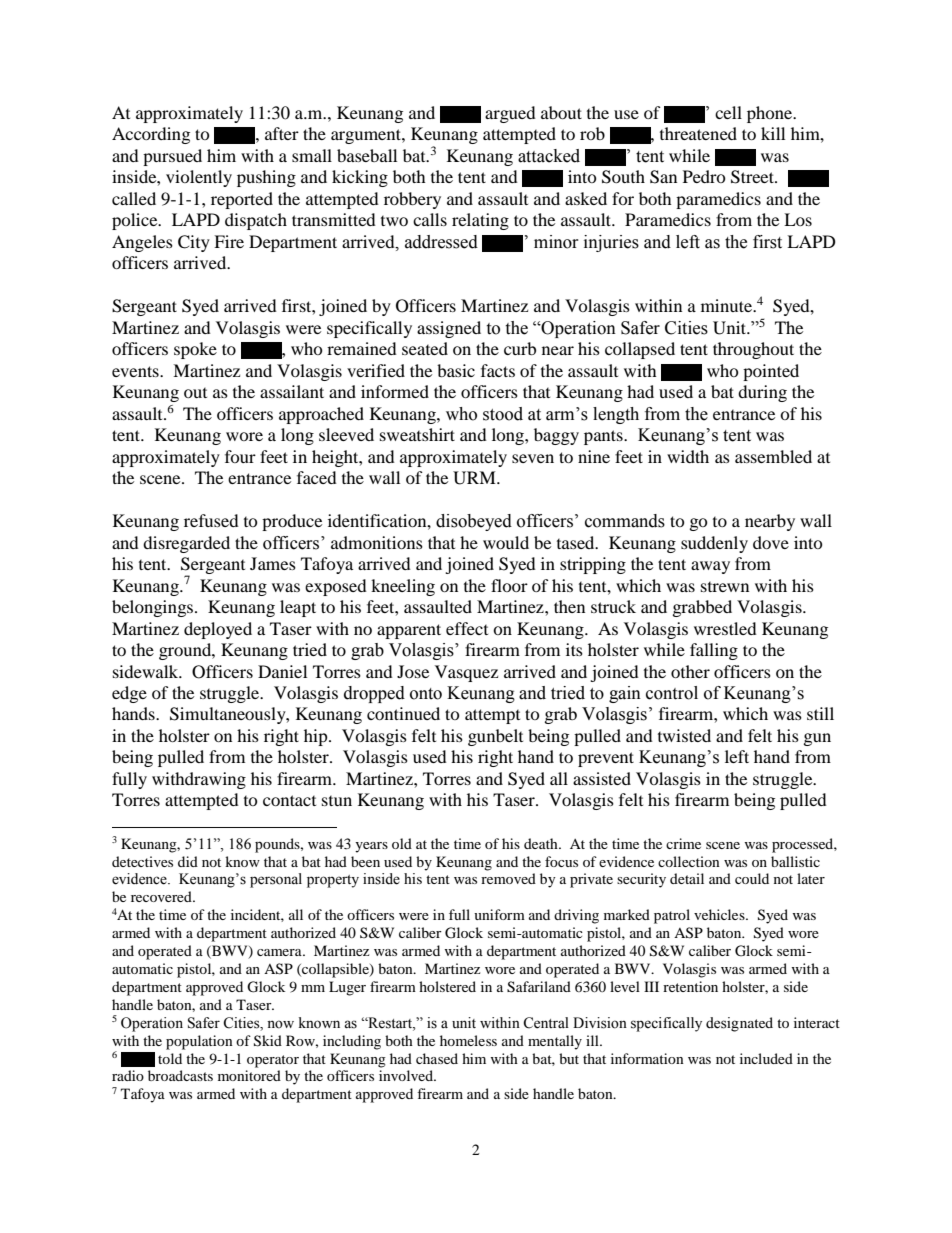 The width and height of the screenshot is (952, 1233). What do you see at coordinates (739, 1024) in the screenshot?
I see `designated` at bounding box center [739, 1024].
